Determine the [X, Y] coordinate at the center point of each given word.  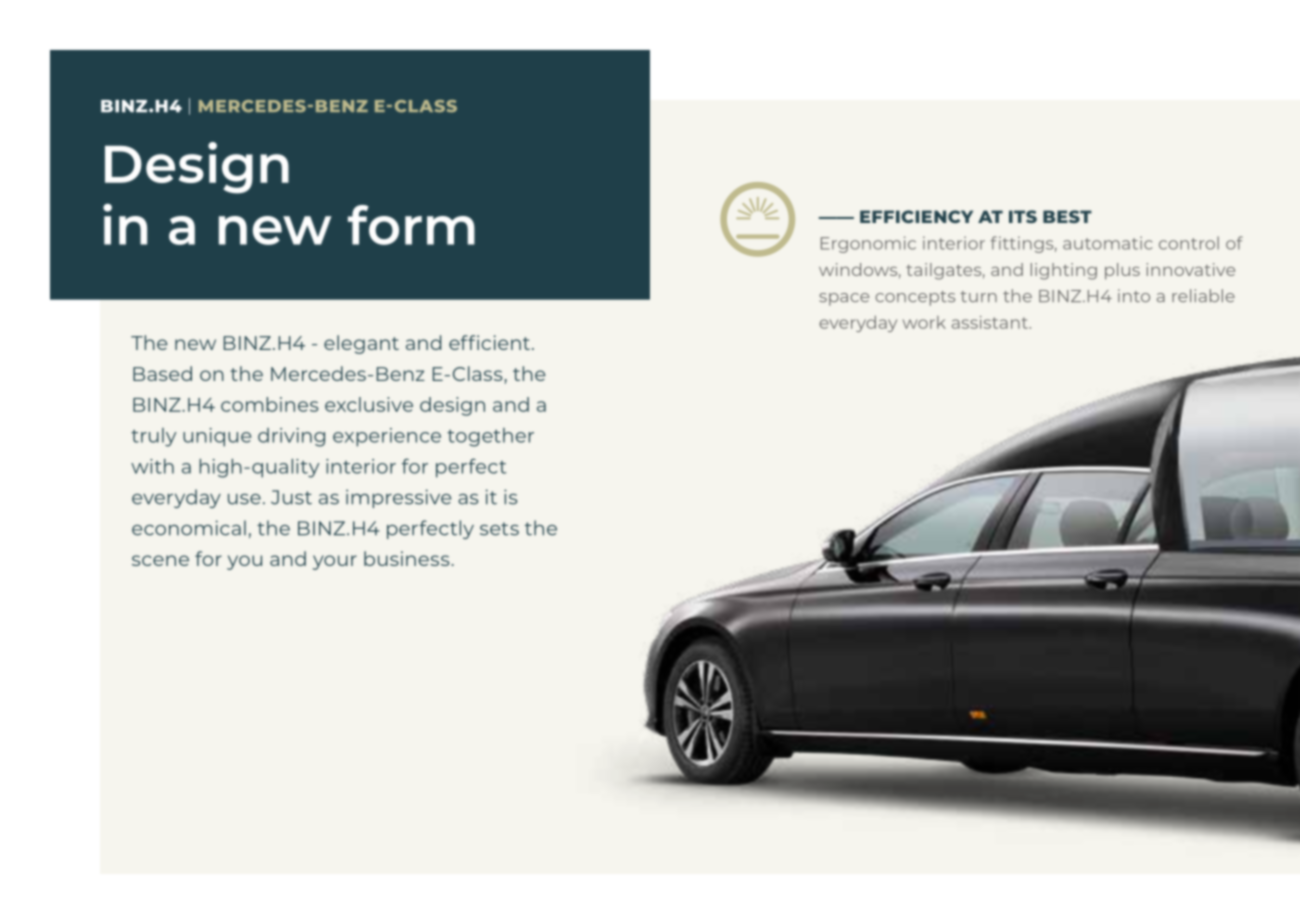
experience [387, 437]
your [335, 562]
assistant [991, 322]
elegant [361, 344]
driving [291, 437]
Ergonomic [868, 244]
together [490, 437]
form [411, 225]
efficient [489, 342]
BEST [1067, 216]
